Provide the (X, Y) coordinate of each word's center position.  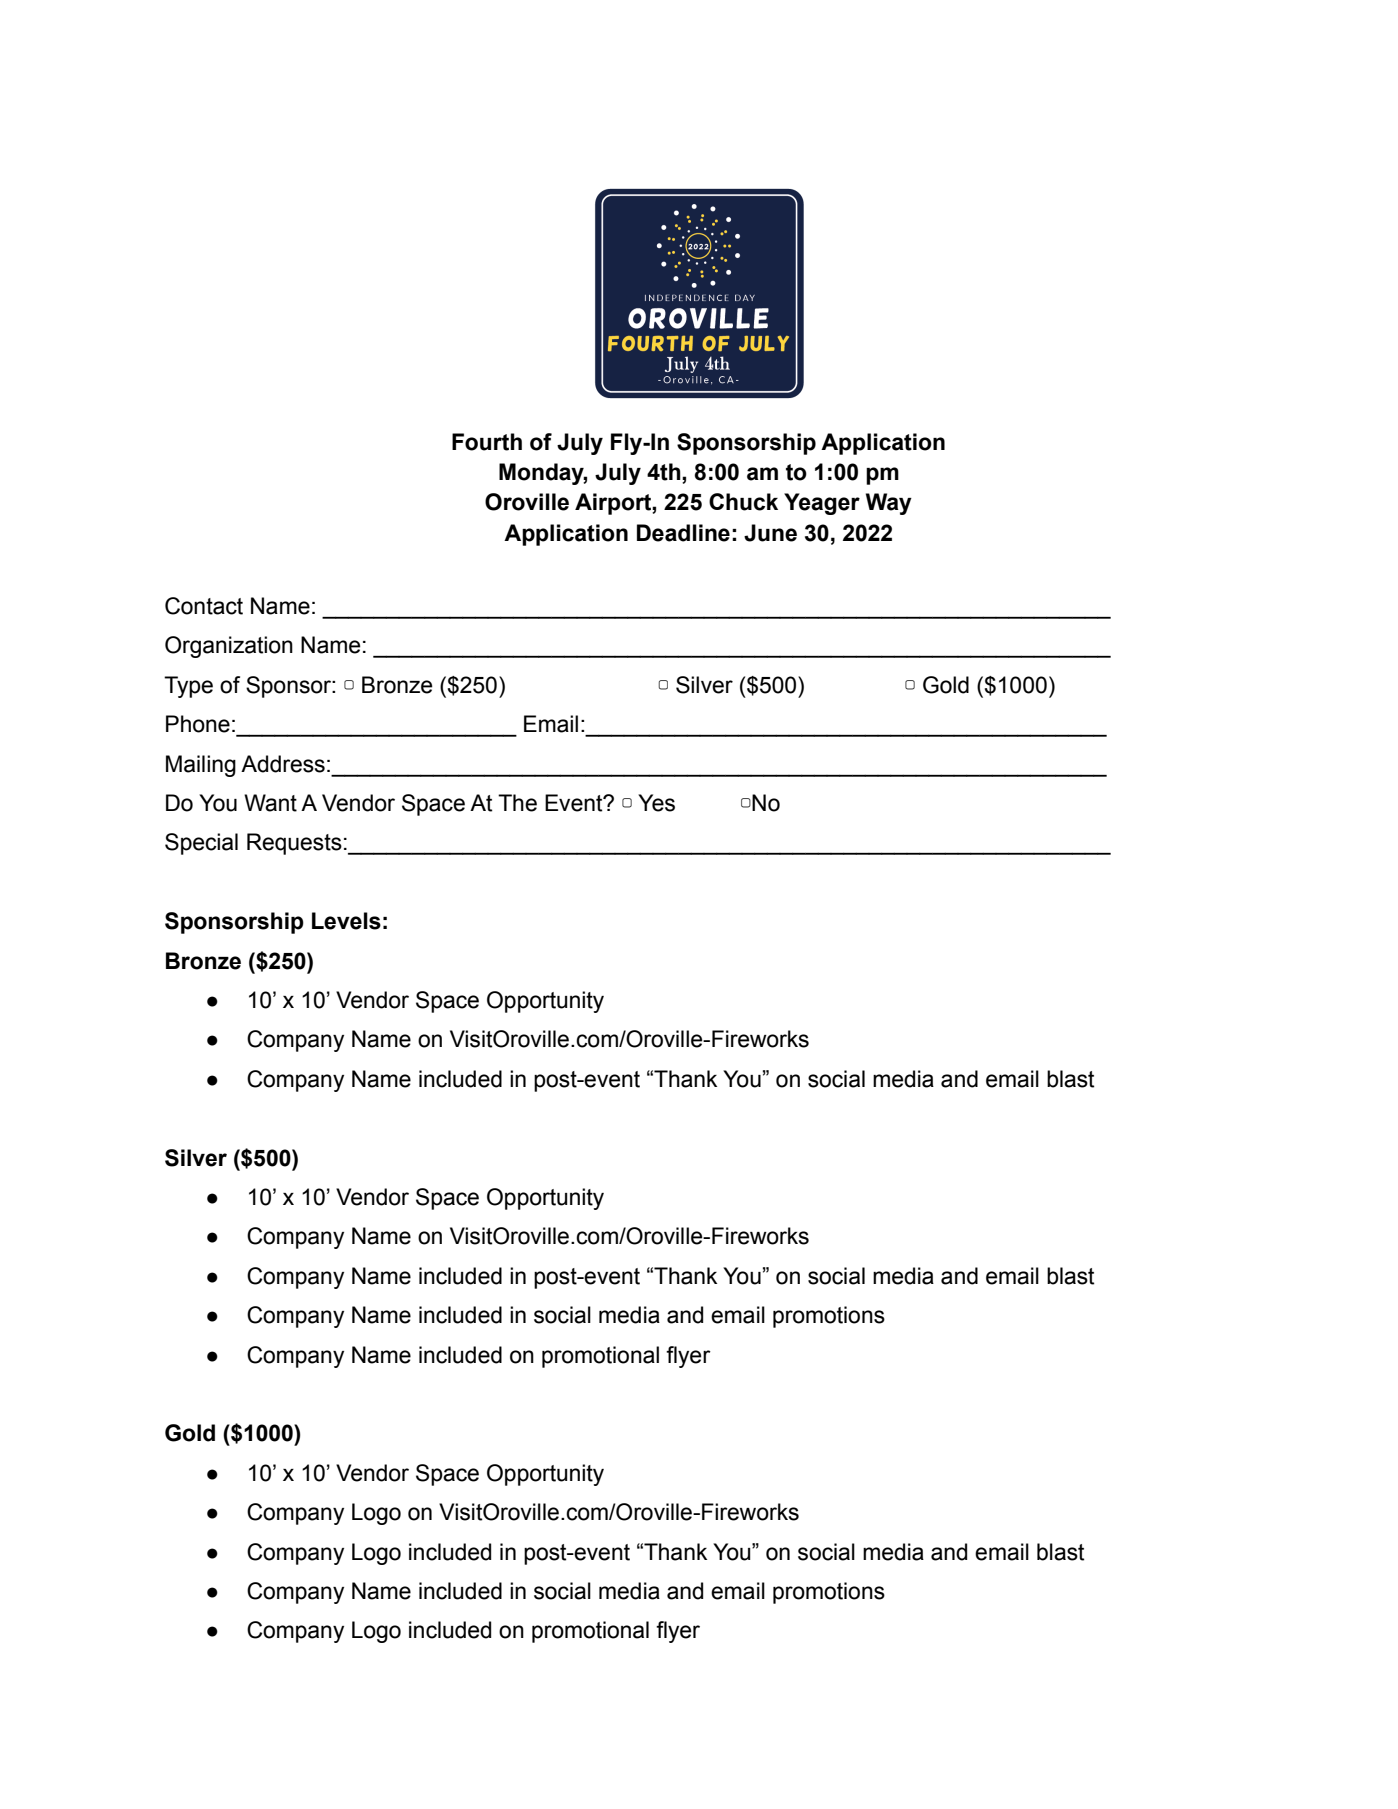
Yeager (822, 504)
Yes (656, 803)
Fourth (487, 442)
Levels (346, 921)
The (517, 803)
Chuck (743, 502)
